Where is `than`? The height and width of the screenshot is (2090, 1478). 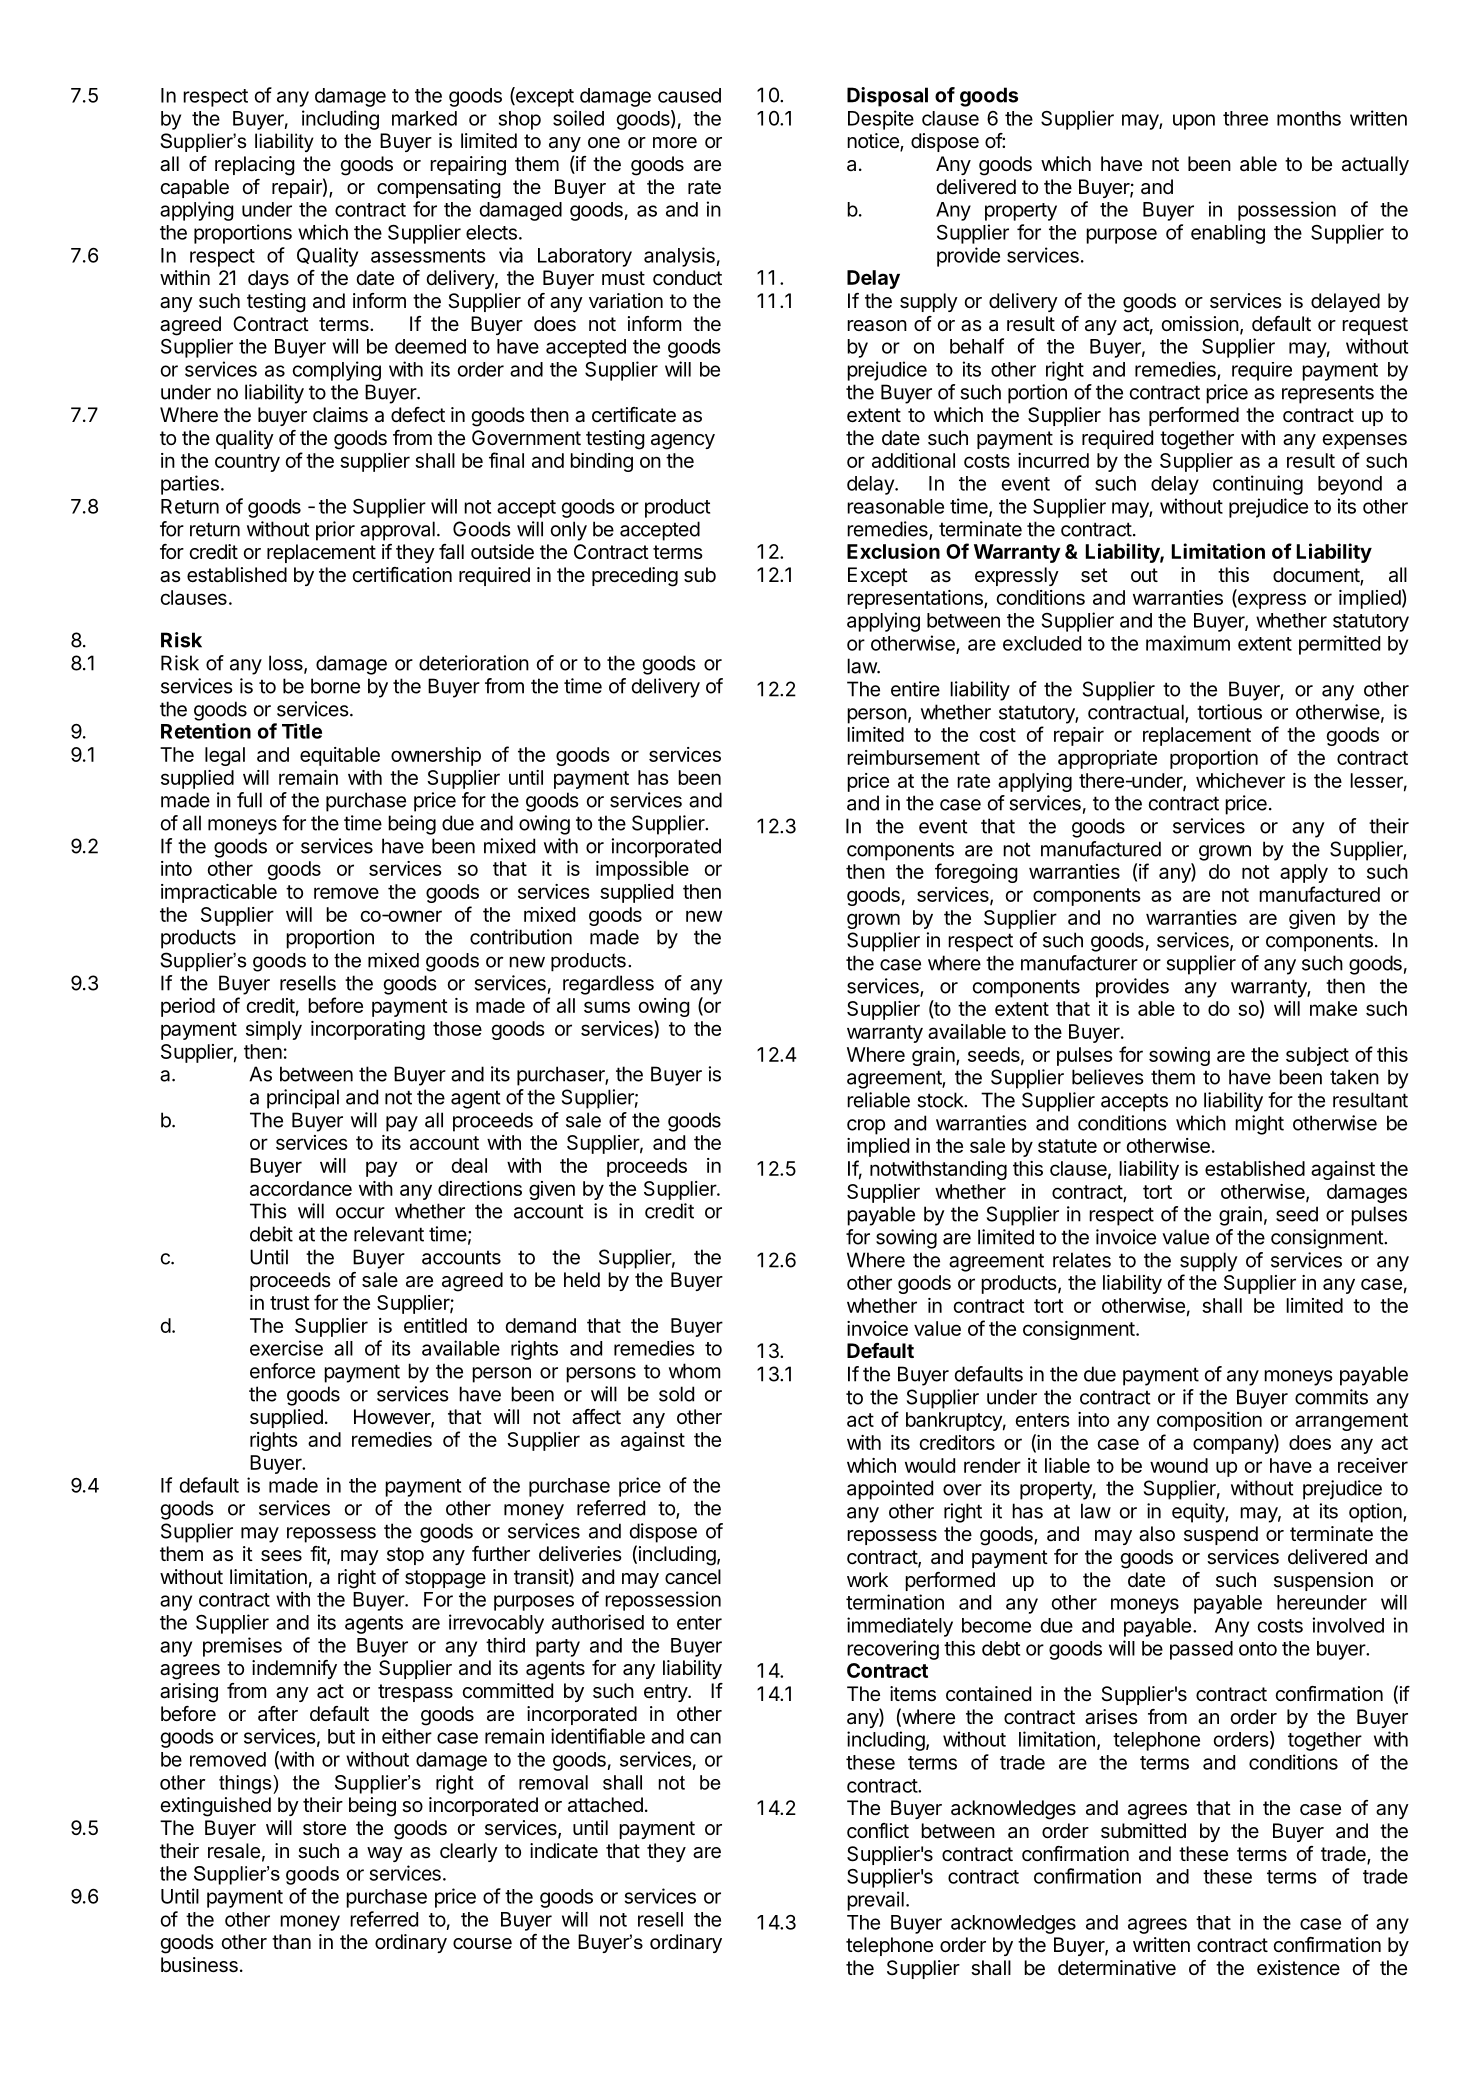
than is located at coordinates (291, 1942).
